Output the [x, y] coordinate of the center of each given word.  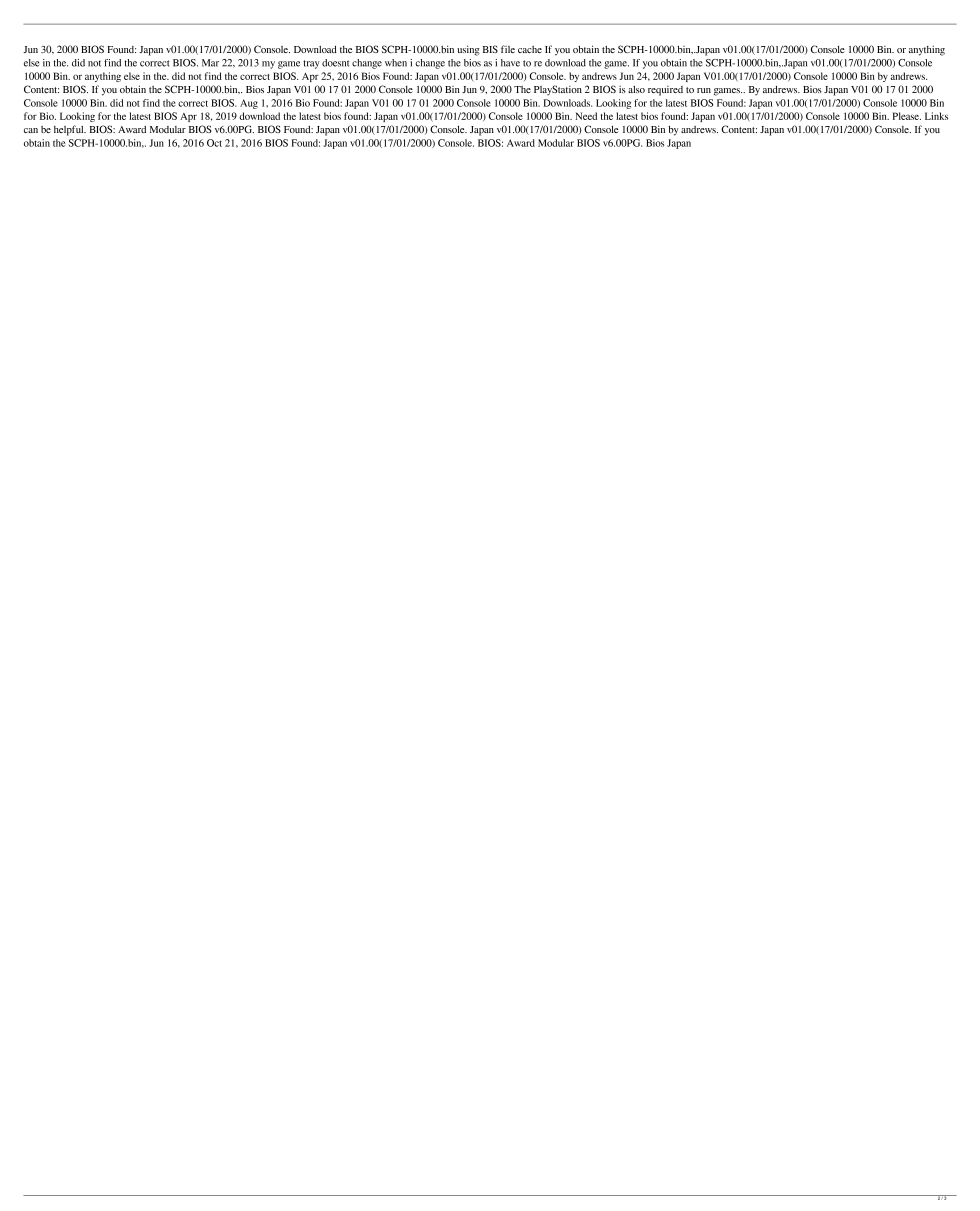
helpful [70, 130]
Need [586, 116]
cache [530, 49]
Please [907, 116]
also [636, 89]
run [704, 90]
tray [311, 64]
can [31, 130]
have [510, 63]
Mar [210, 63]
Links [936, 116]
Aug [249, 104]
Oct [214, 143]
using [468, 50]
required [665, 91]
